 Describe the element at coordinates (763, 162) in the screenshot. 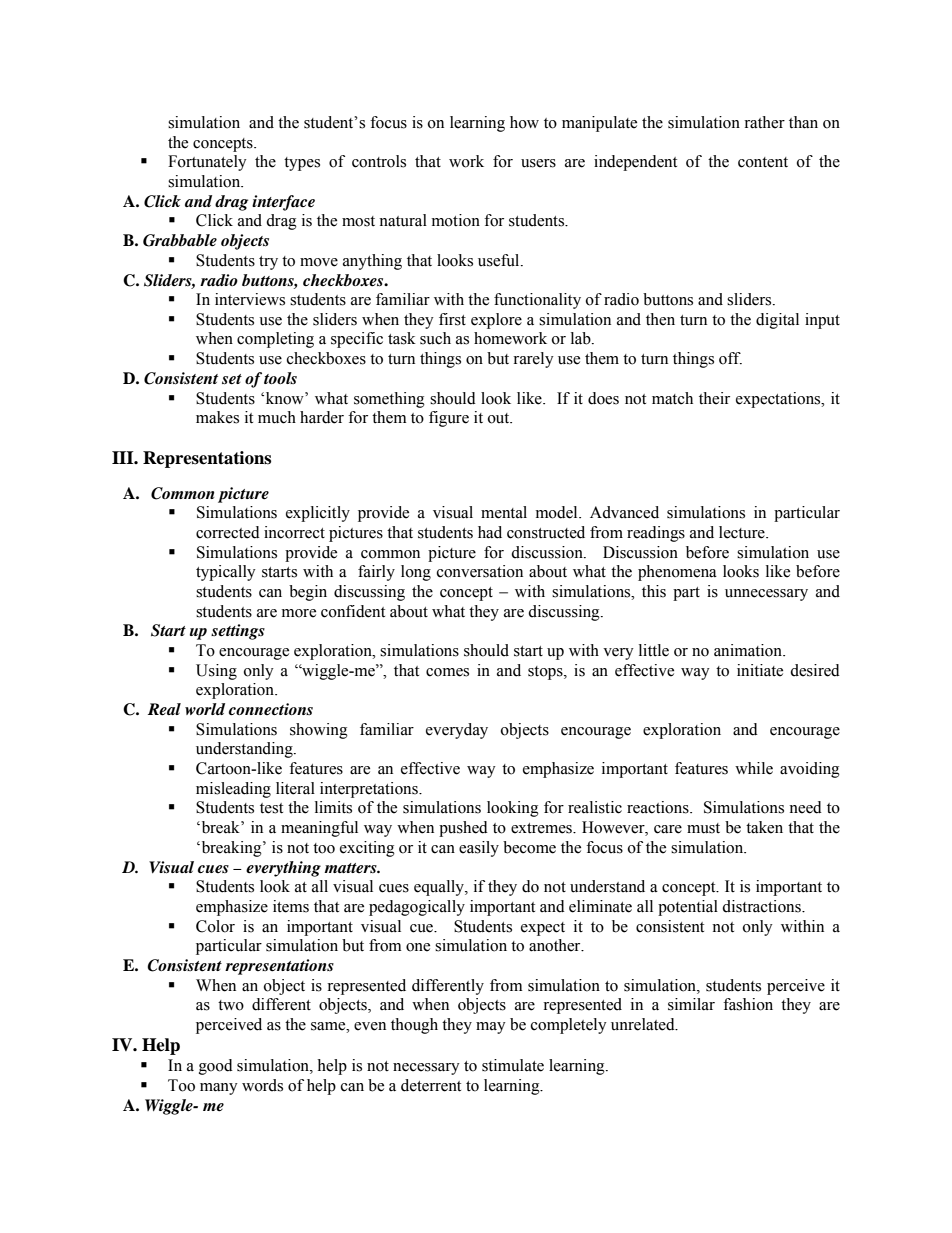

I see `content` at that location.
